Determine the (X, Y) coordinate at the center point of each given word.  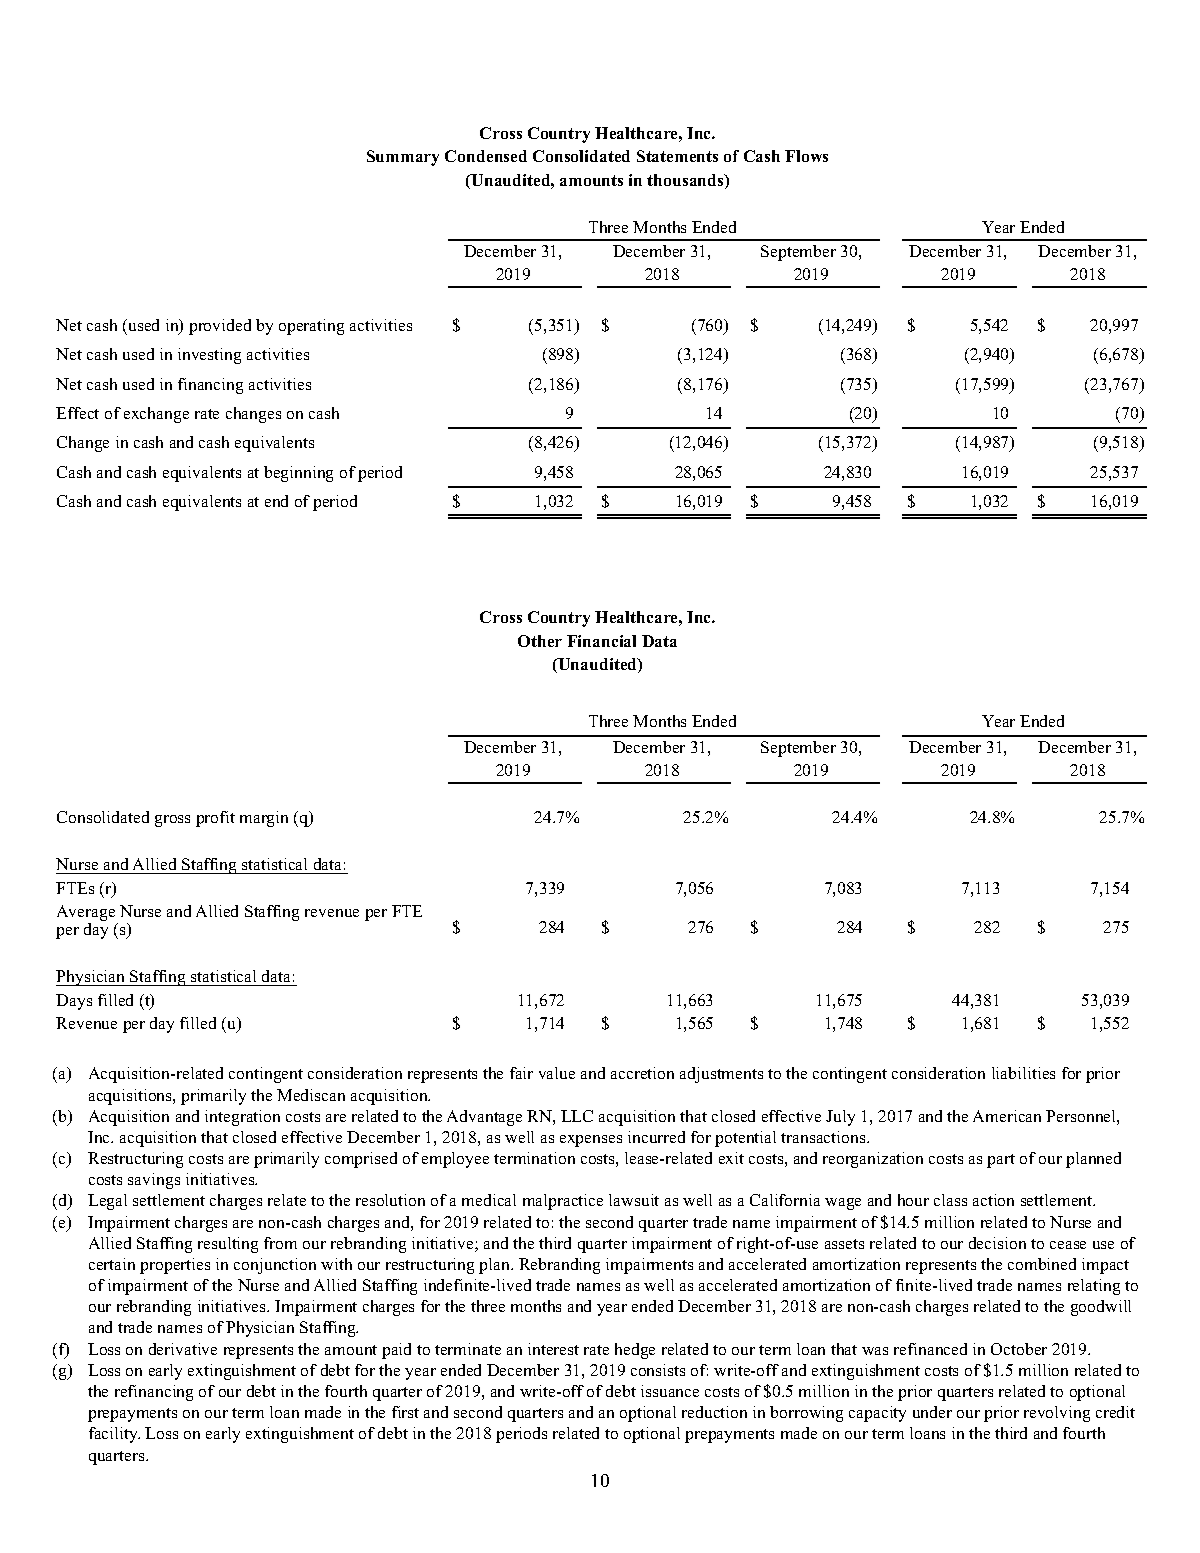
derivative (183, 1349)
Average (87, 914)
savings (154, 1181)
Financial (601, 641)
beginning (298, 474)
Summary (403, 158)
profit (215, 819)
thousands (686, 181)
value (557, 1073)
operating (311, 327)
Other (540, 641)
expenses (591, 1141)
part (1001, 1161)
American (1007, 1116)
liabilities (1023, 1073)
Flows (806, 156)
